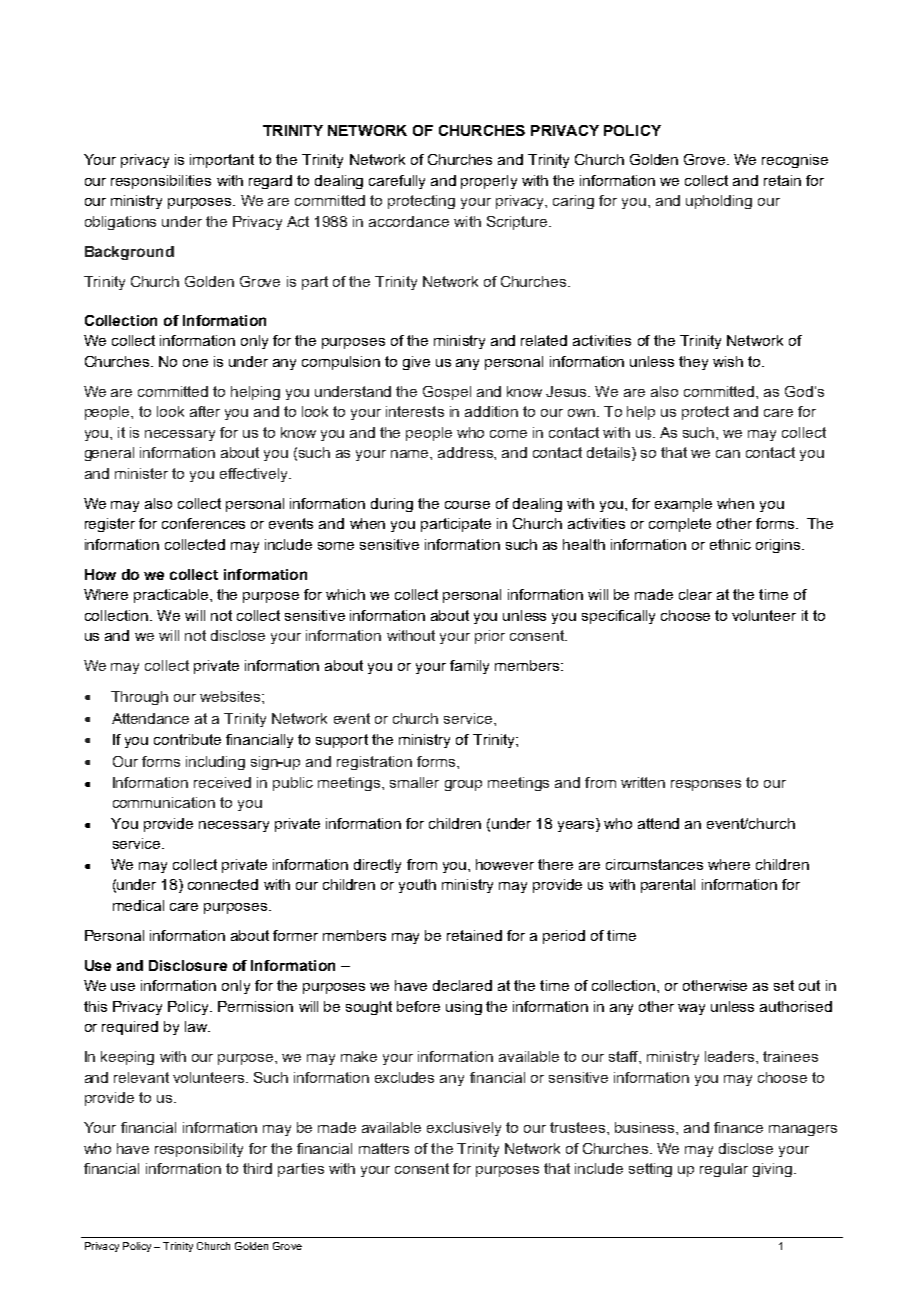  Describe the element at coordinates (668, 886) in the screenshot. I see `parental` at that location.
